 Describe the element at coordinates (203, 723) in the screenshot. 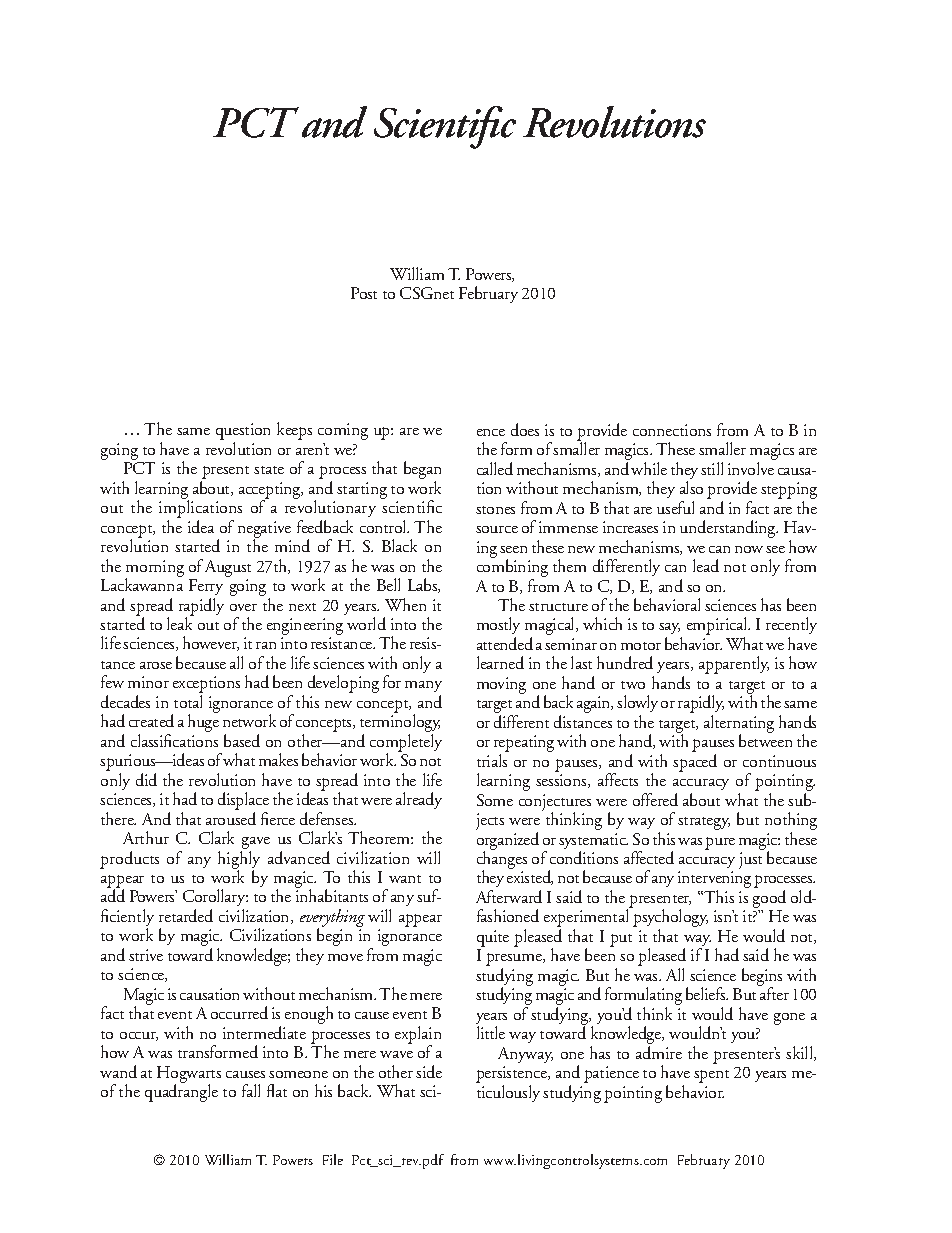

I see `huge` at that location.
